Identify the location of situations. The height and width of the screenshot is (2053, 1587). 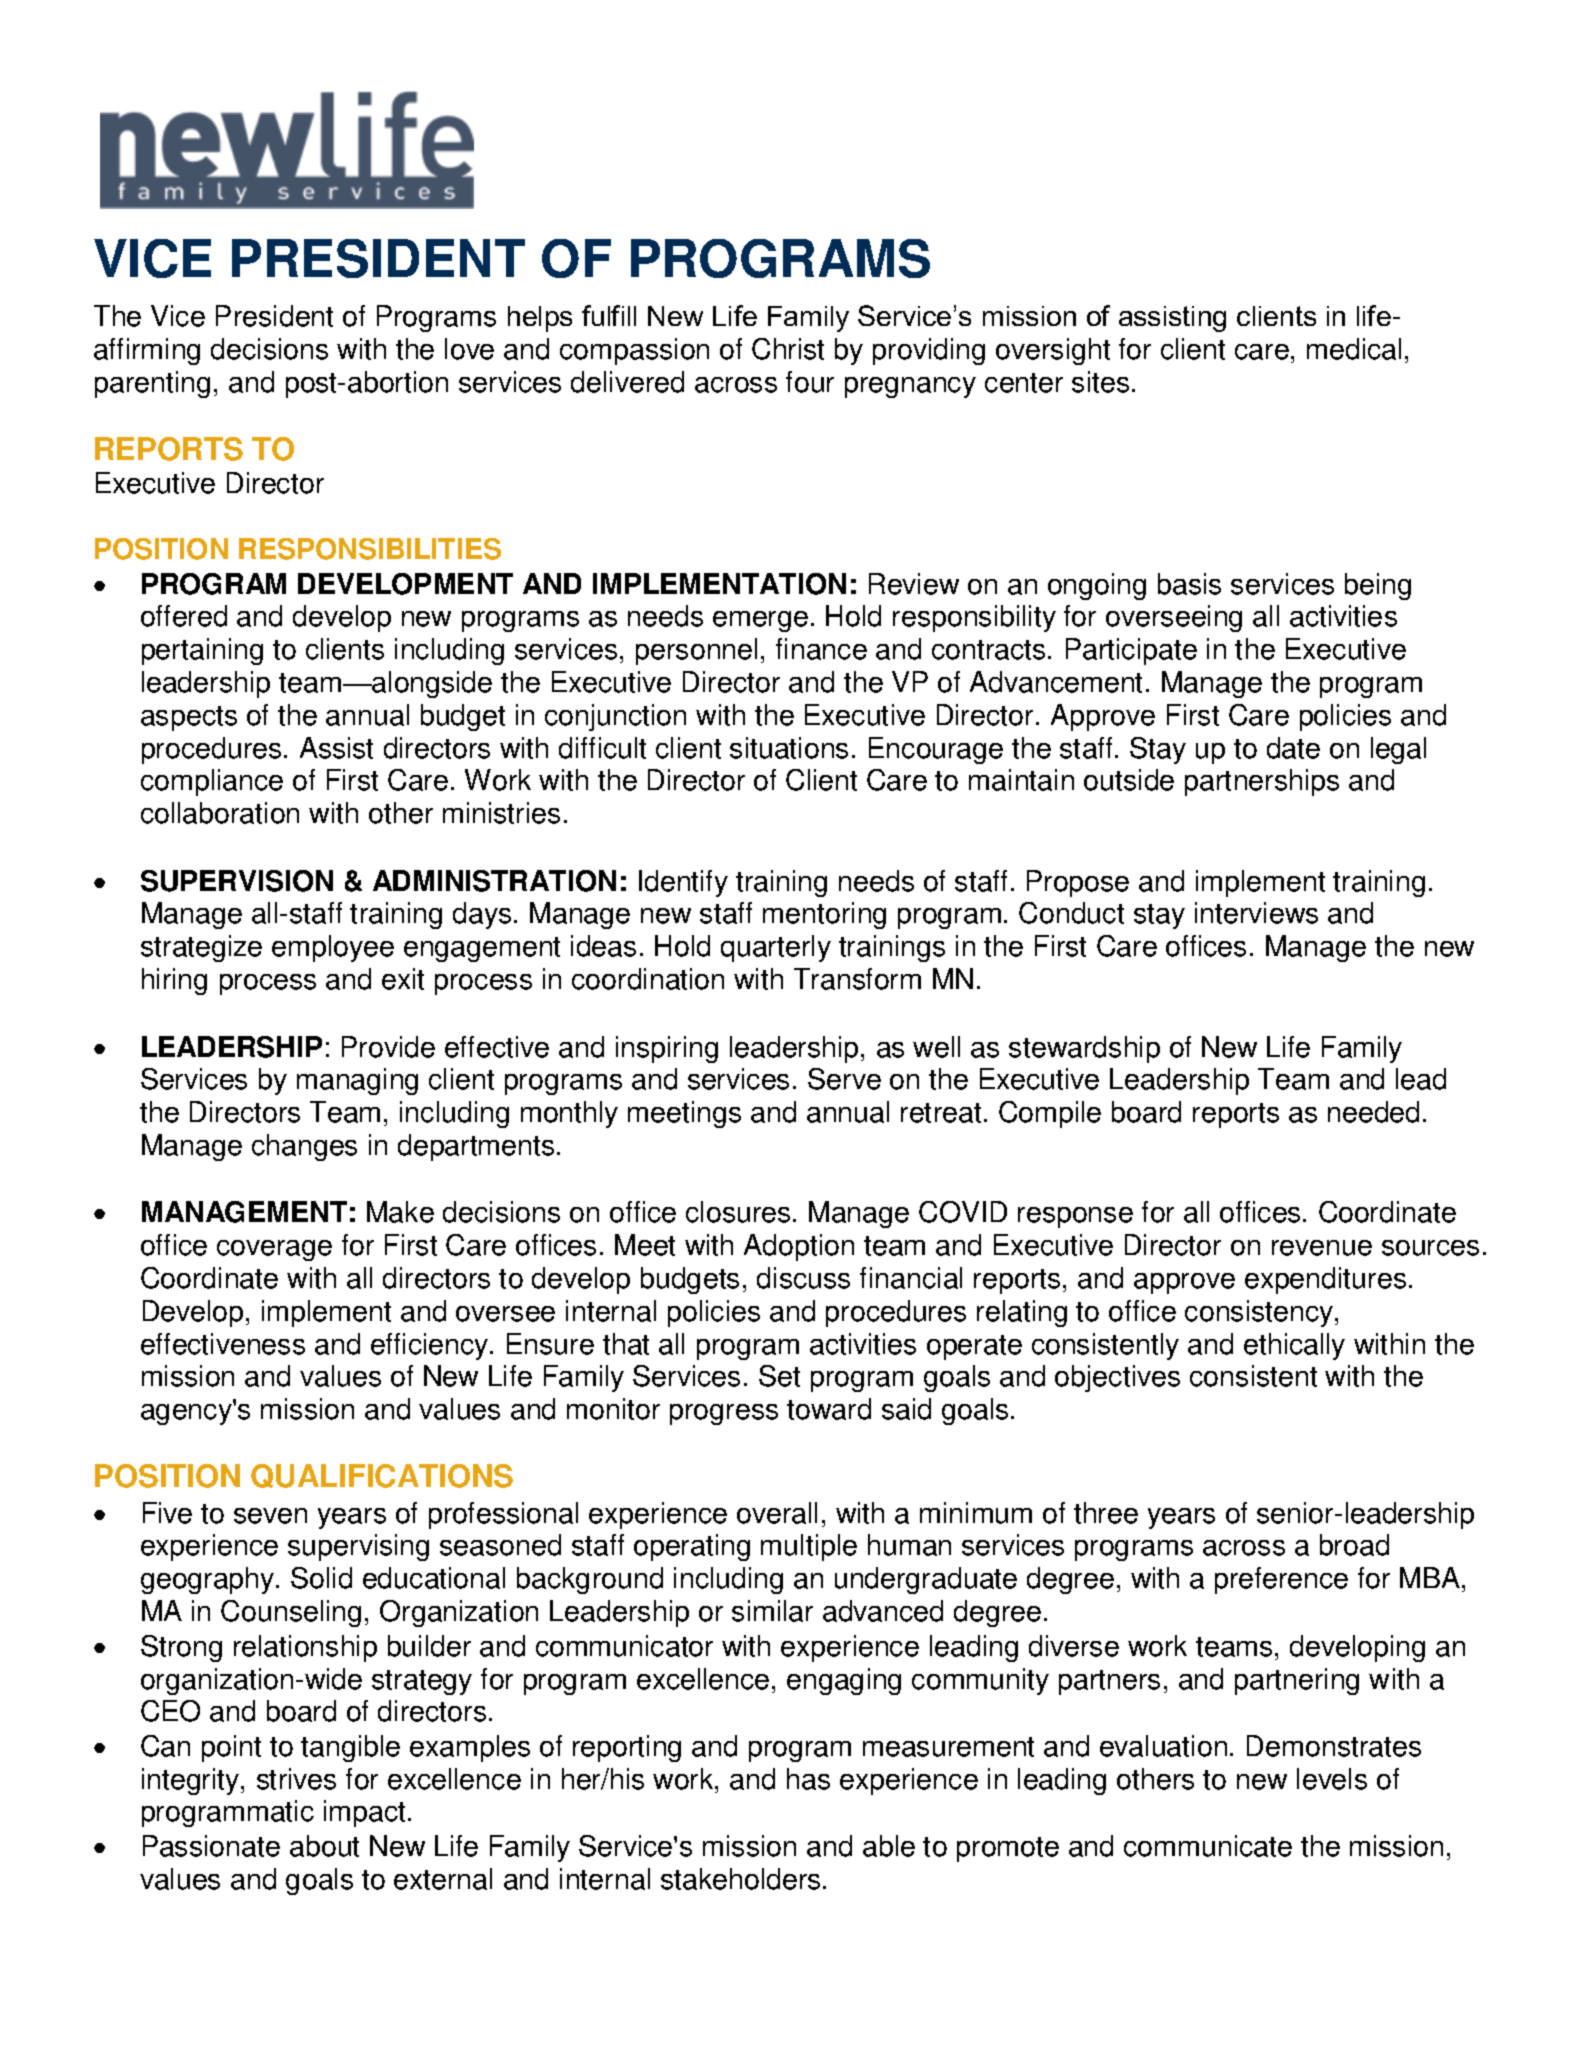
(789, 748).
